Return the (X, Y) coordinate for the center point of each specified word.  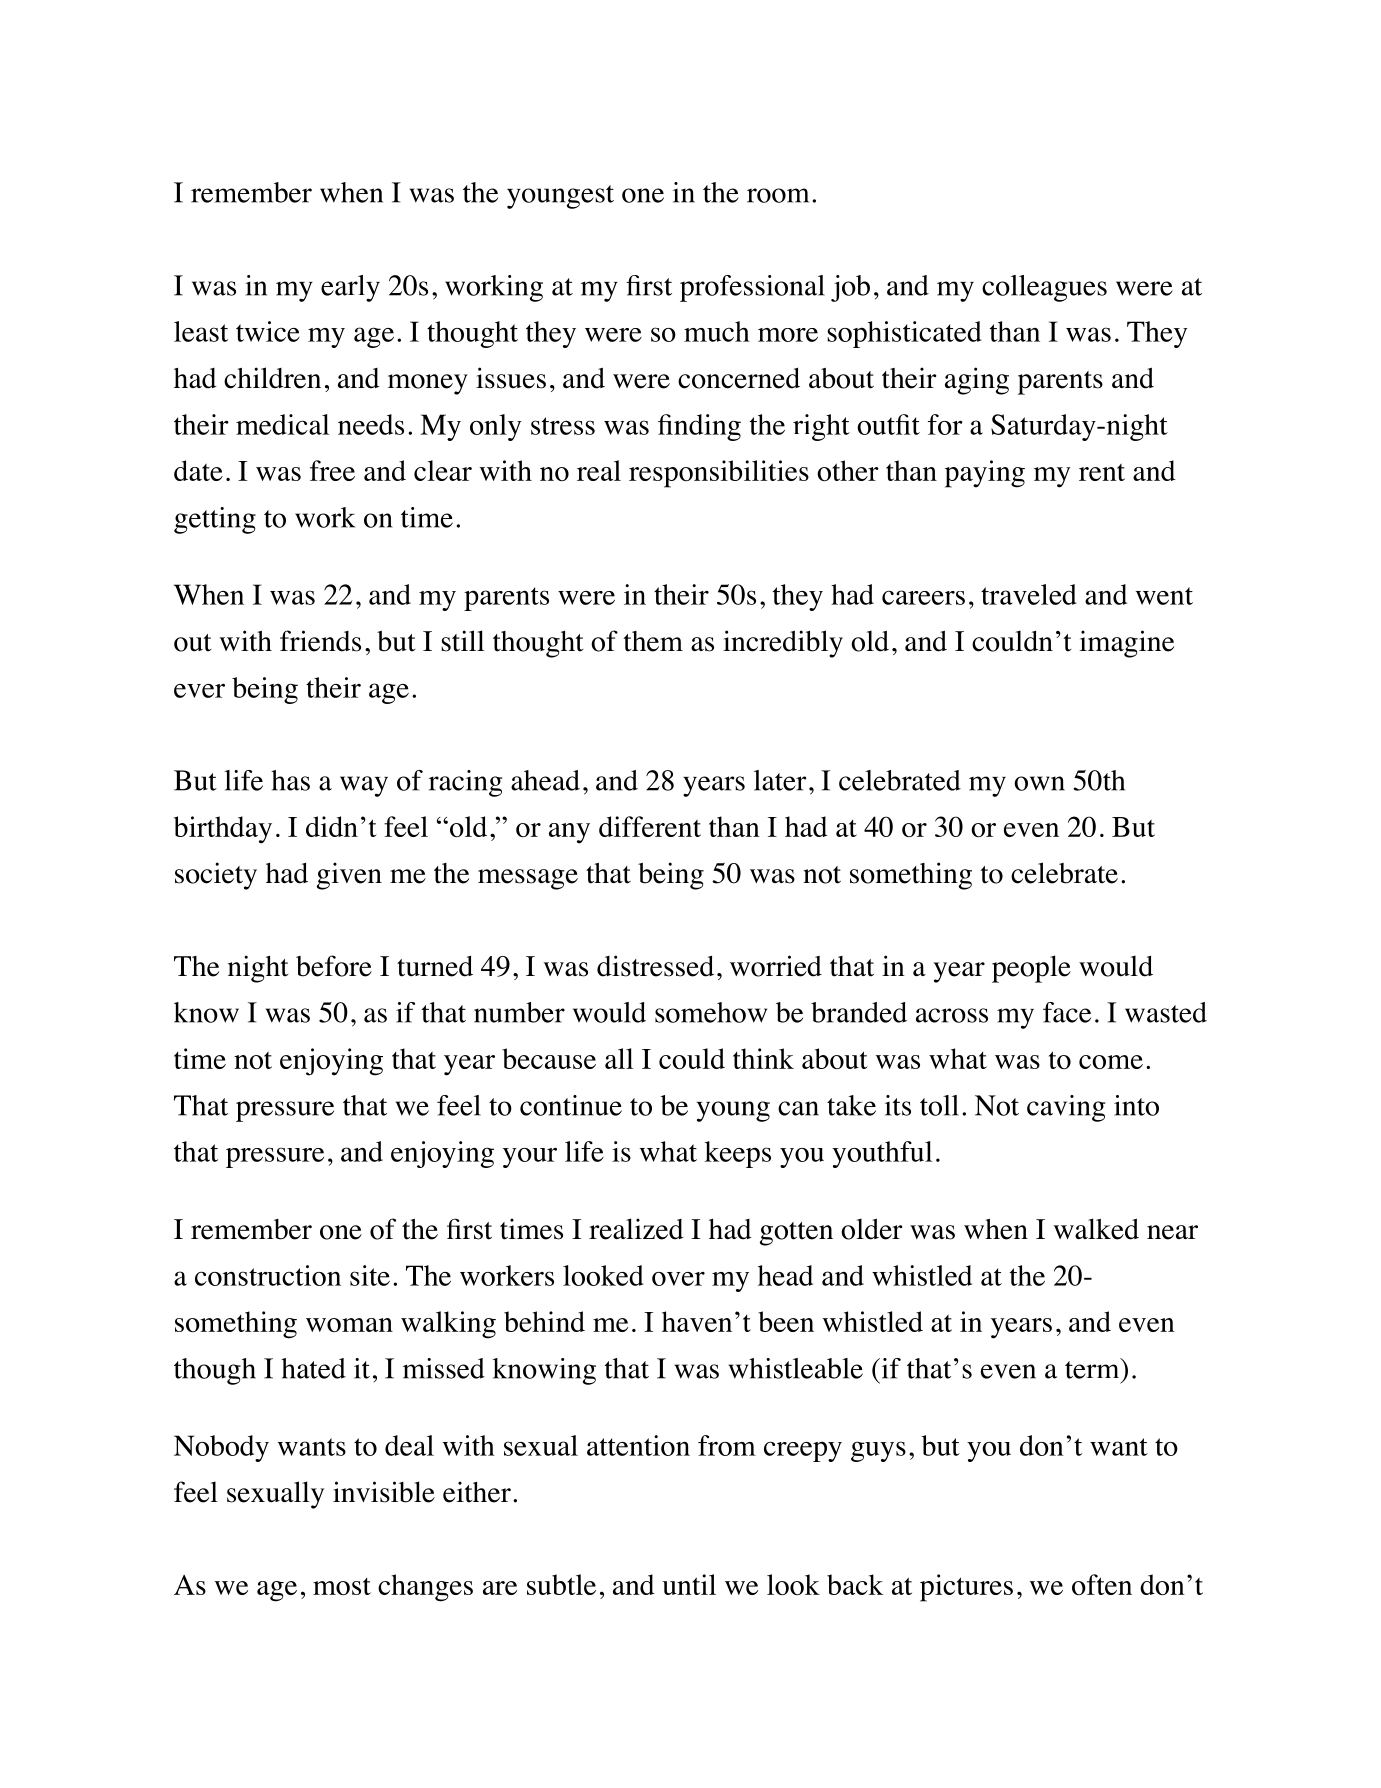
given (349, 876)
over (678, 1279)
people (1031, 969)
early (350, 288)
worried (776, 966)
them (653, 641)
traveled (1029, 594)
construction (268, 1275)
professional (752, 288)
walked (1096, 1229)
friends (320, 641)
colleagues (1044, 288)
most (342, 1586)
